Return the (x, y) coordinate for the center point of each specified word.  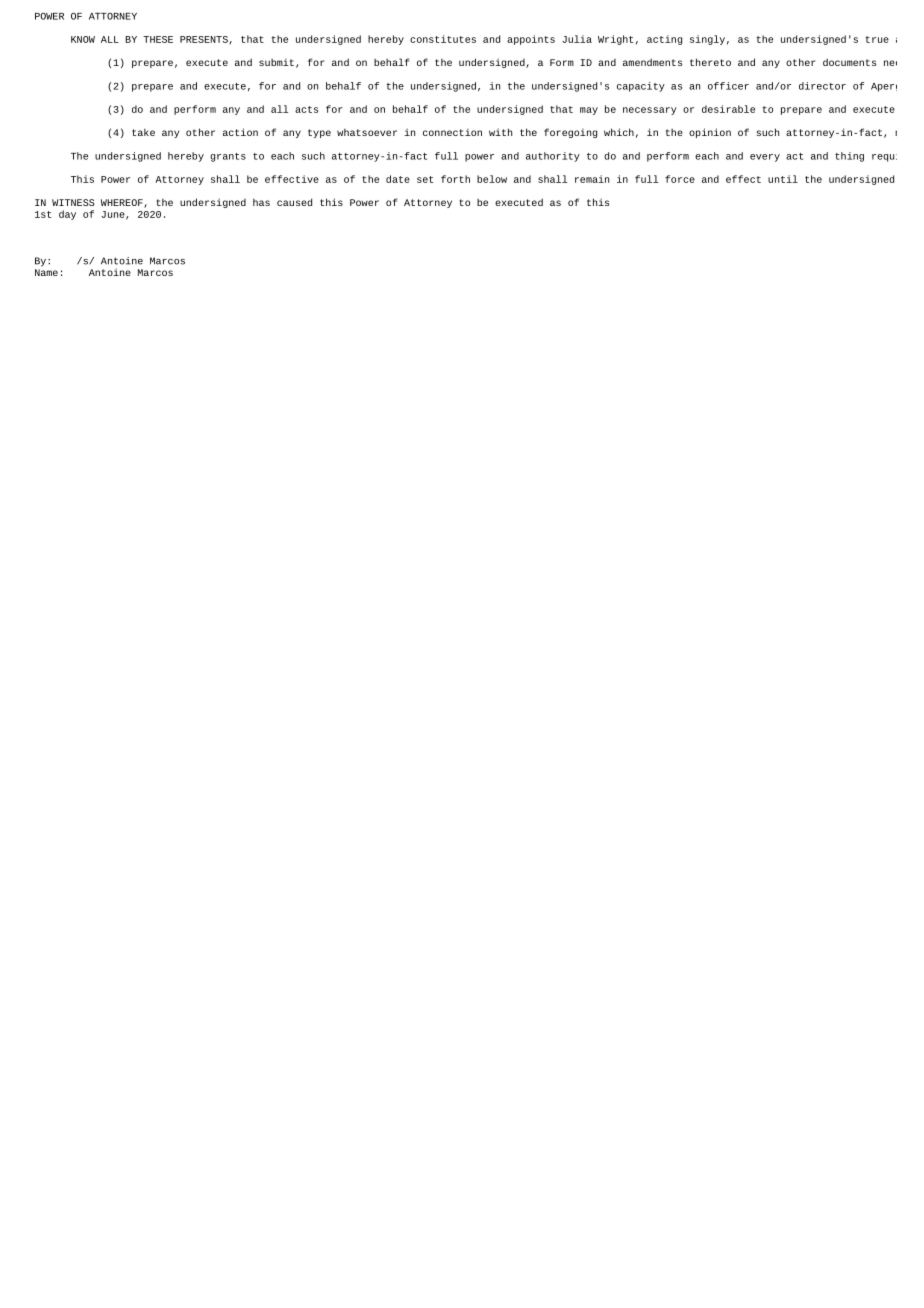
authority (553, 157)
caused (294, 202)
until (783, 179)
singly (707, 40)
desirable (728, 109)
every (765, 158)
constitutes (443, 39)
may (589, 111)
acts (306, 109)
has (261, 202)
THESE (158, 39)
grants (228, 157)
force (680, 179)
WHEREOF (123, 203)
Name (46, 272)
